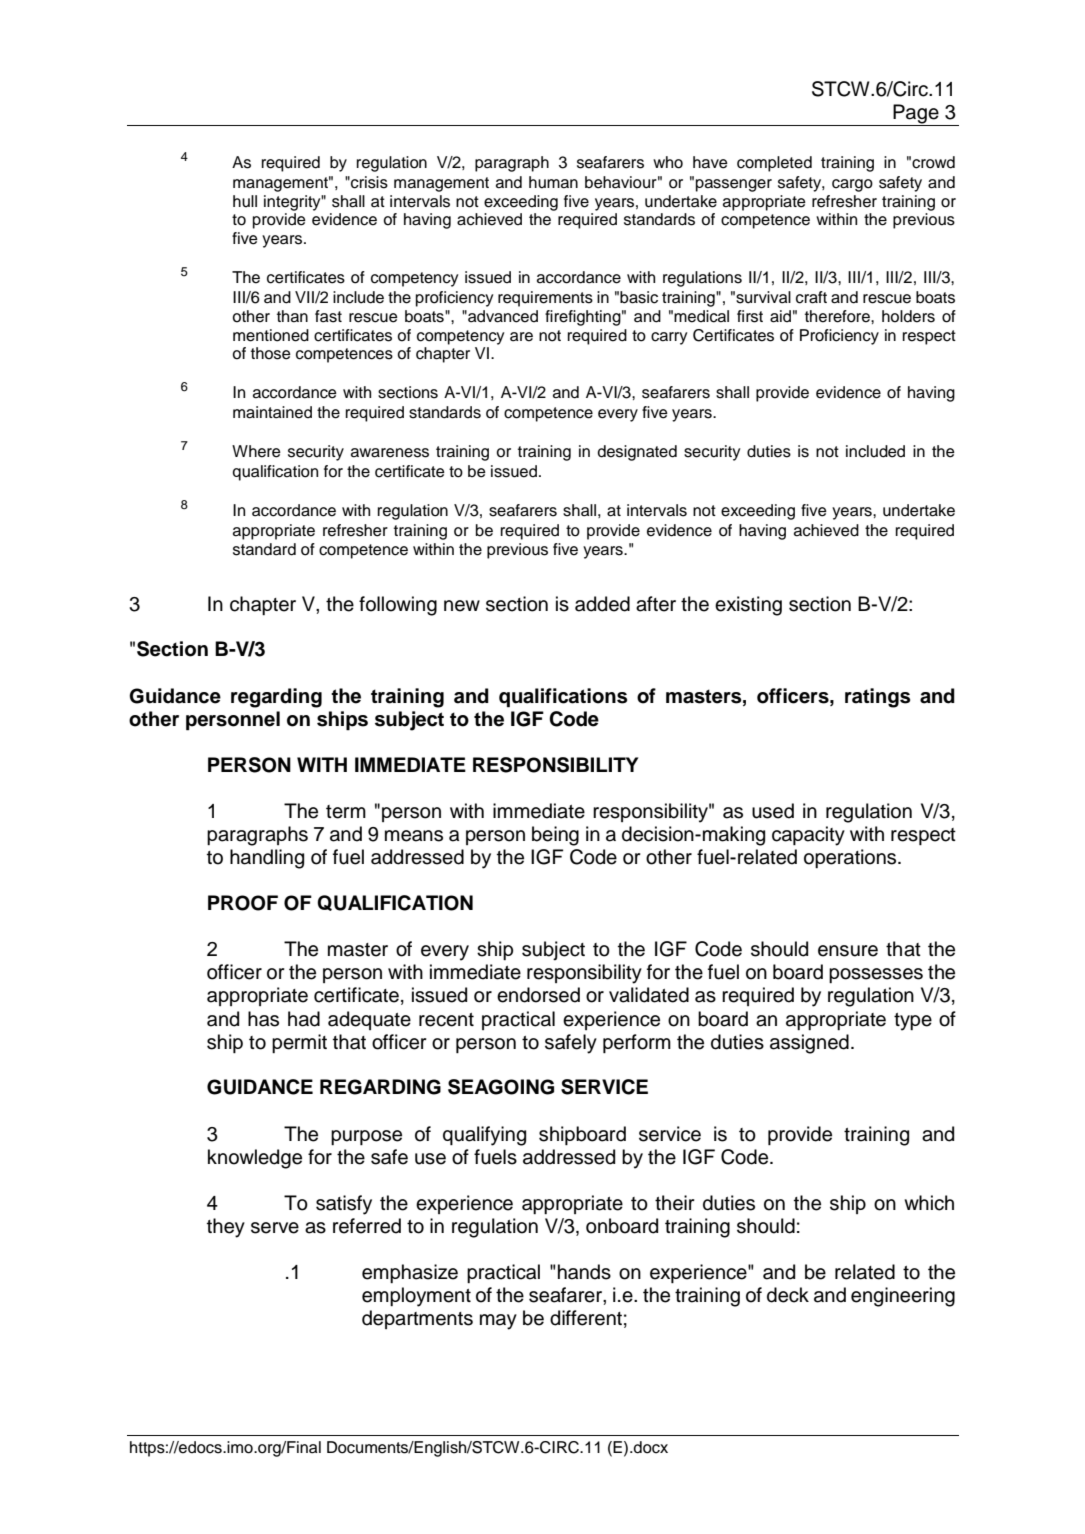  I want to click on endorsed, so click(538, 995).
